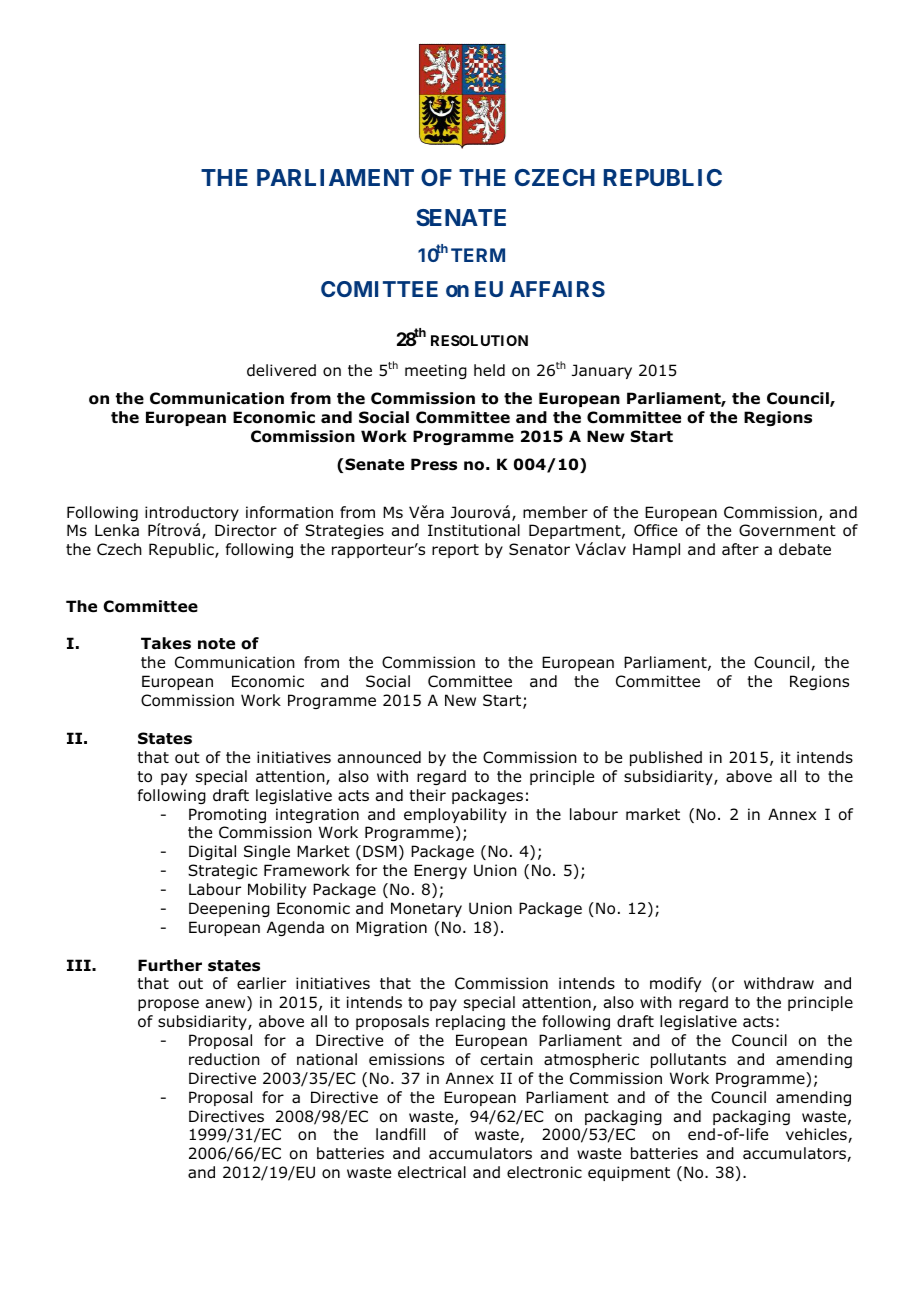  I want to click on published, so click(666, 758).
